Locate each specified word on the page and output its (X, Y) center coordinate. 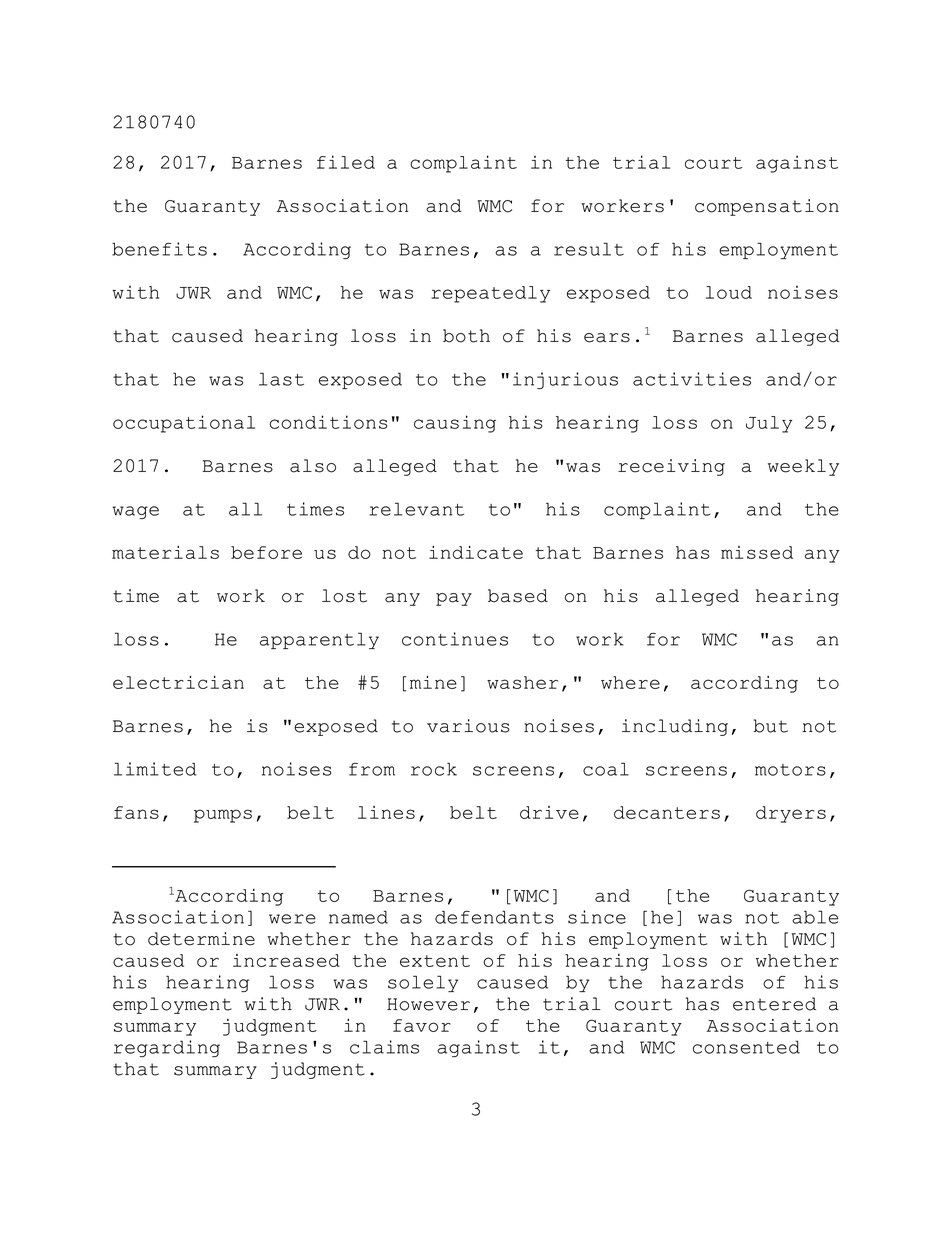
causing (455, 424)
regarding (167, 1048)
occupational (184, 424)
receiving (671, 467)
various (468, 726)
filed (346, 162)
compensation (767, 207)
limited (155, 769)
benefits (159, 249)
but (770, 726)
